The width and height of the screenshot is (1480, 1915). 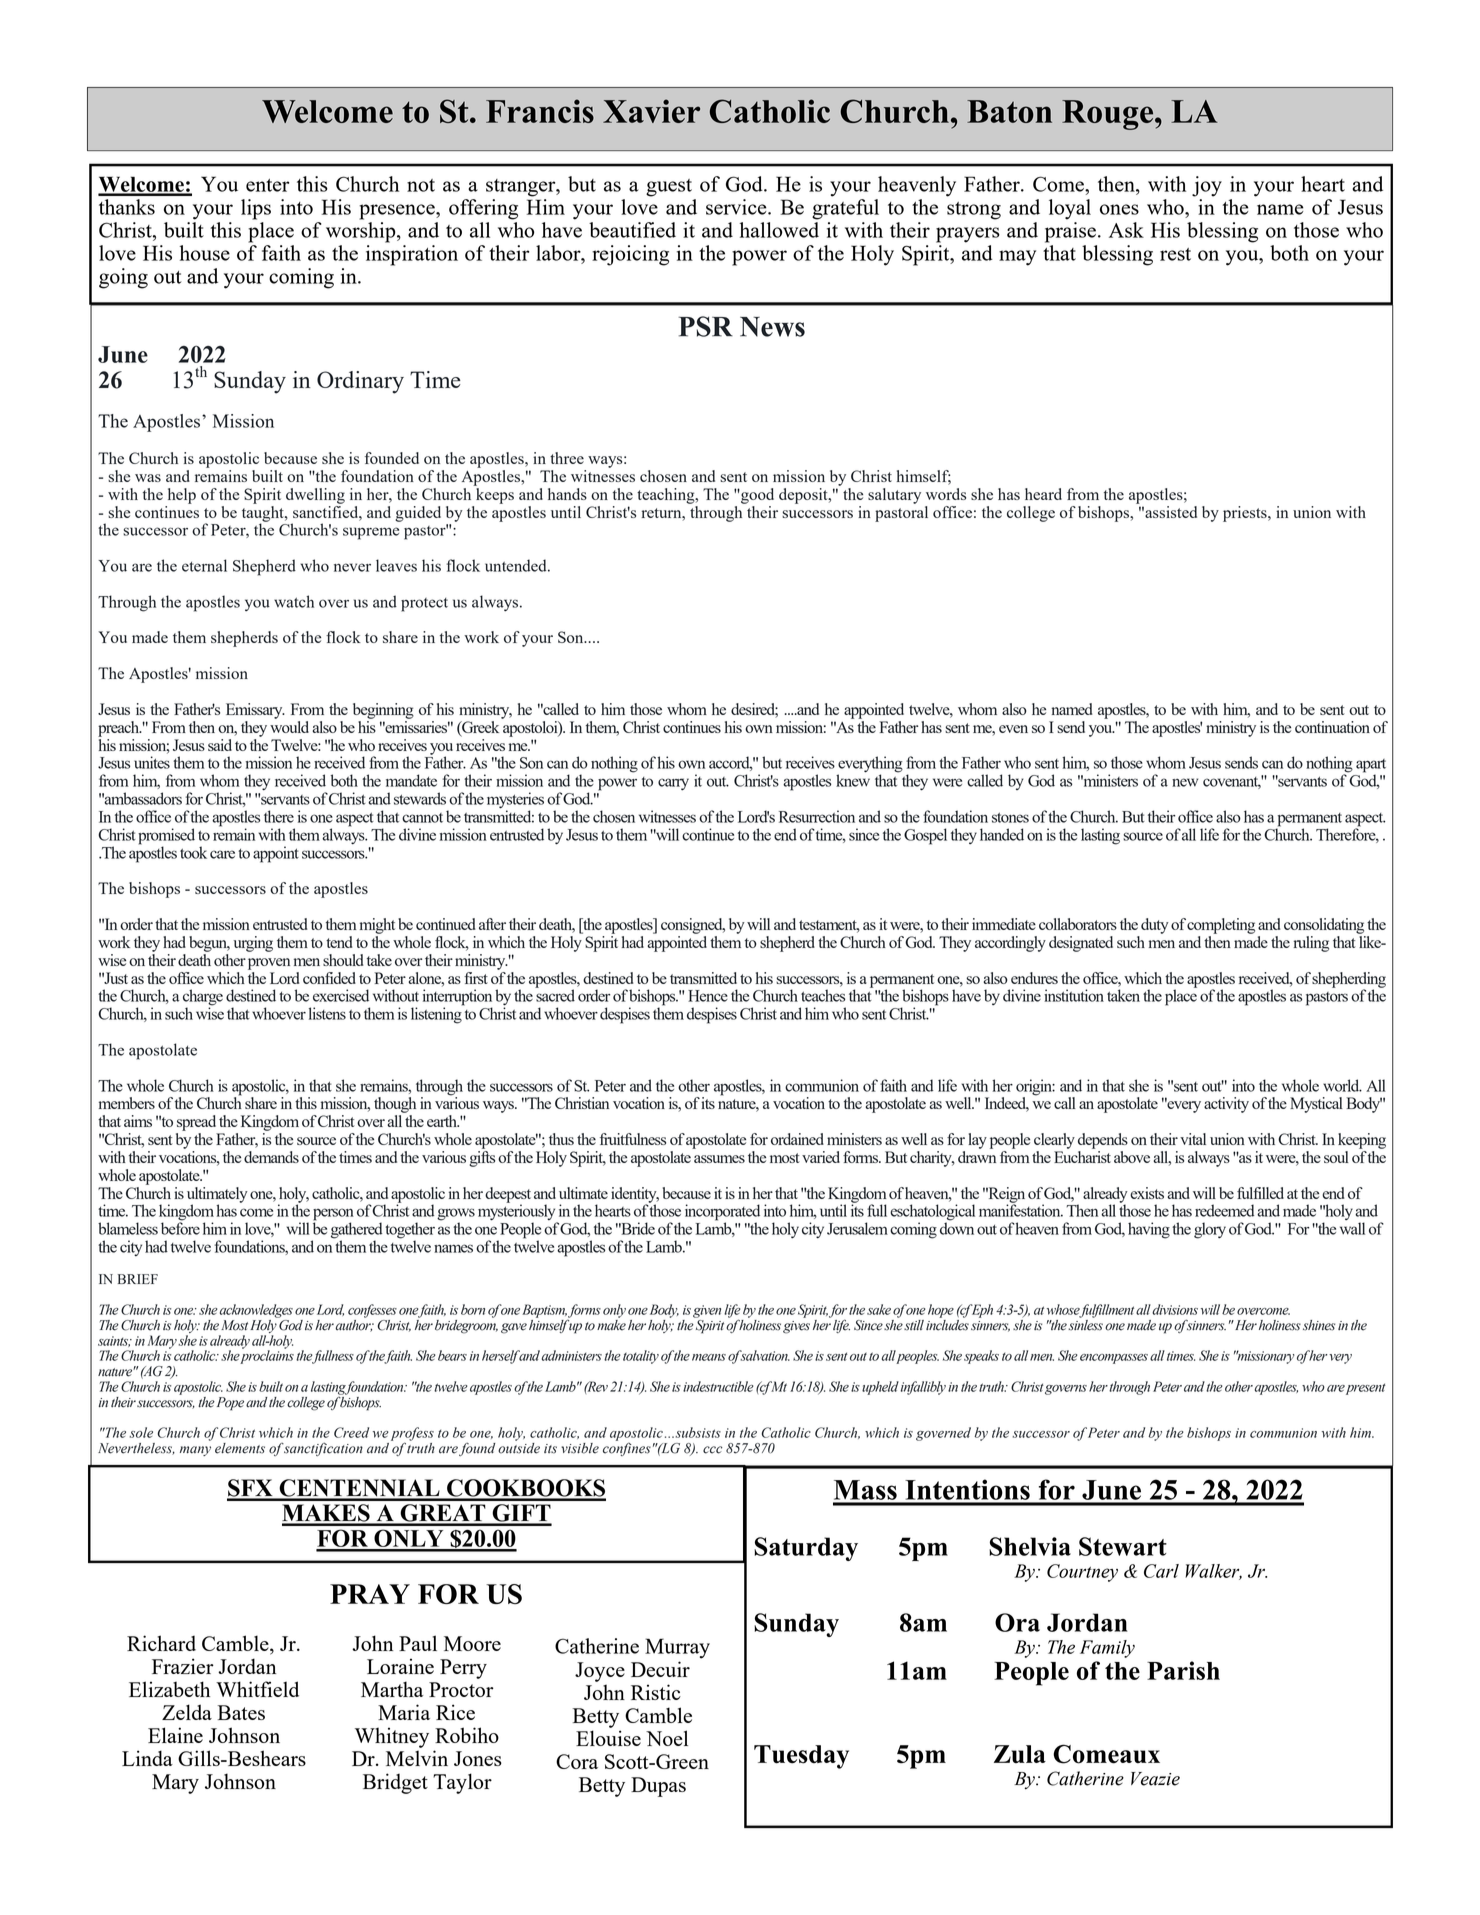 I want to click on enter, so click(x=268, y=185).
